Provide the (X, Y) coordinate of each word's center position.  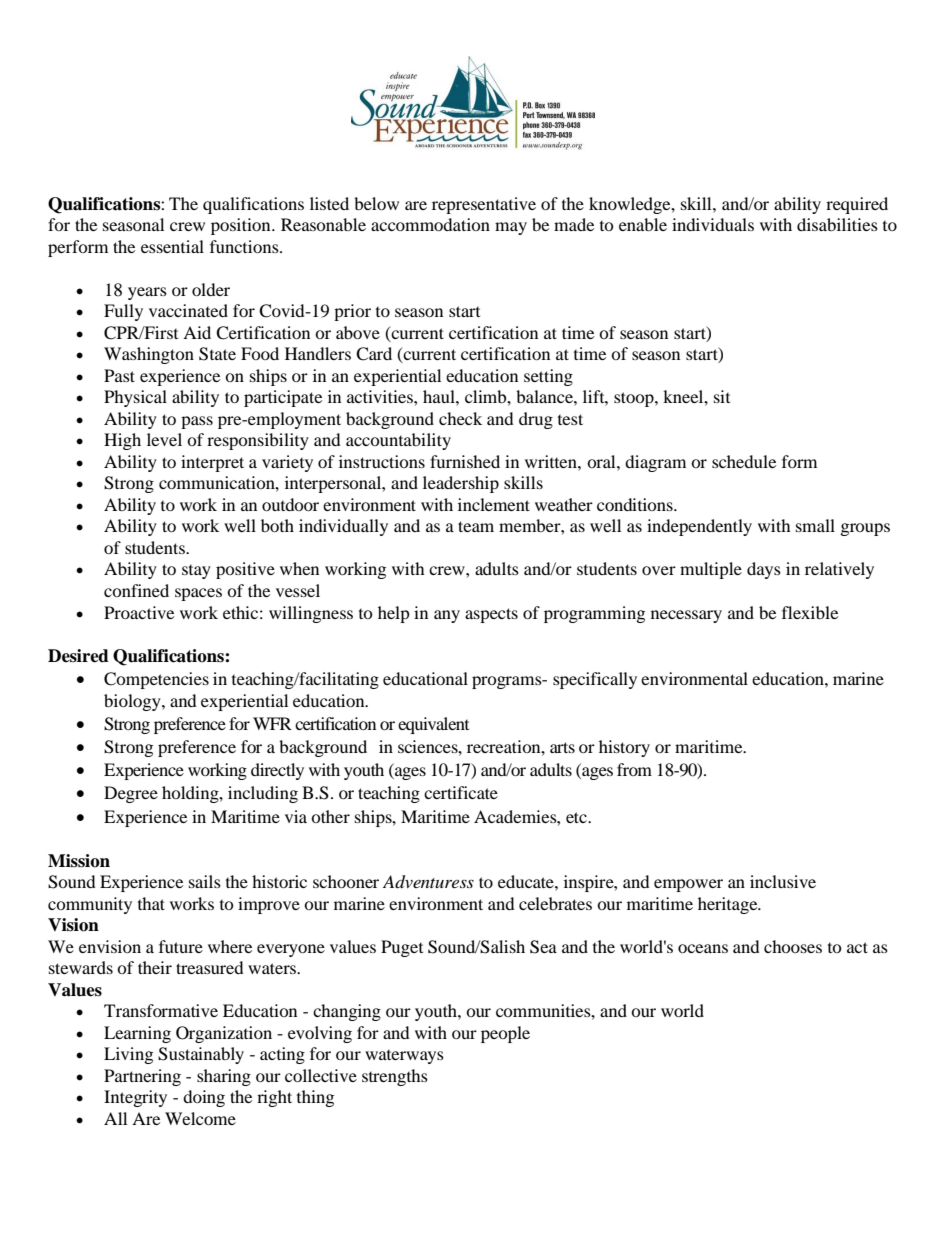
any (447, 616)
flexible (810, 612)
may (511, 228)
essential (172, 246)
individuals (713, 224)
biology (133, 702)
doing (204, 1098)
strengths (395, 1077)
